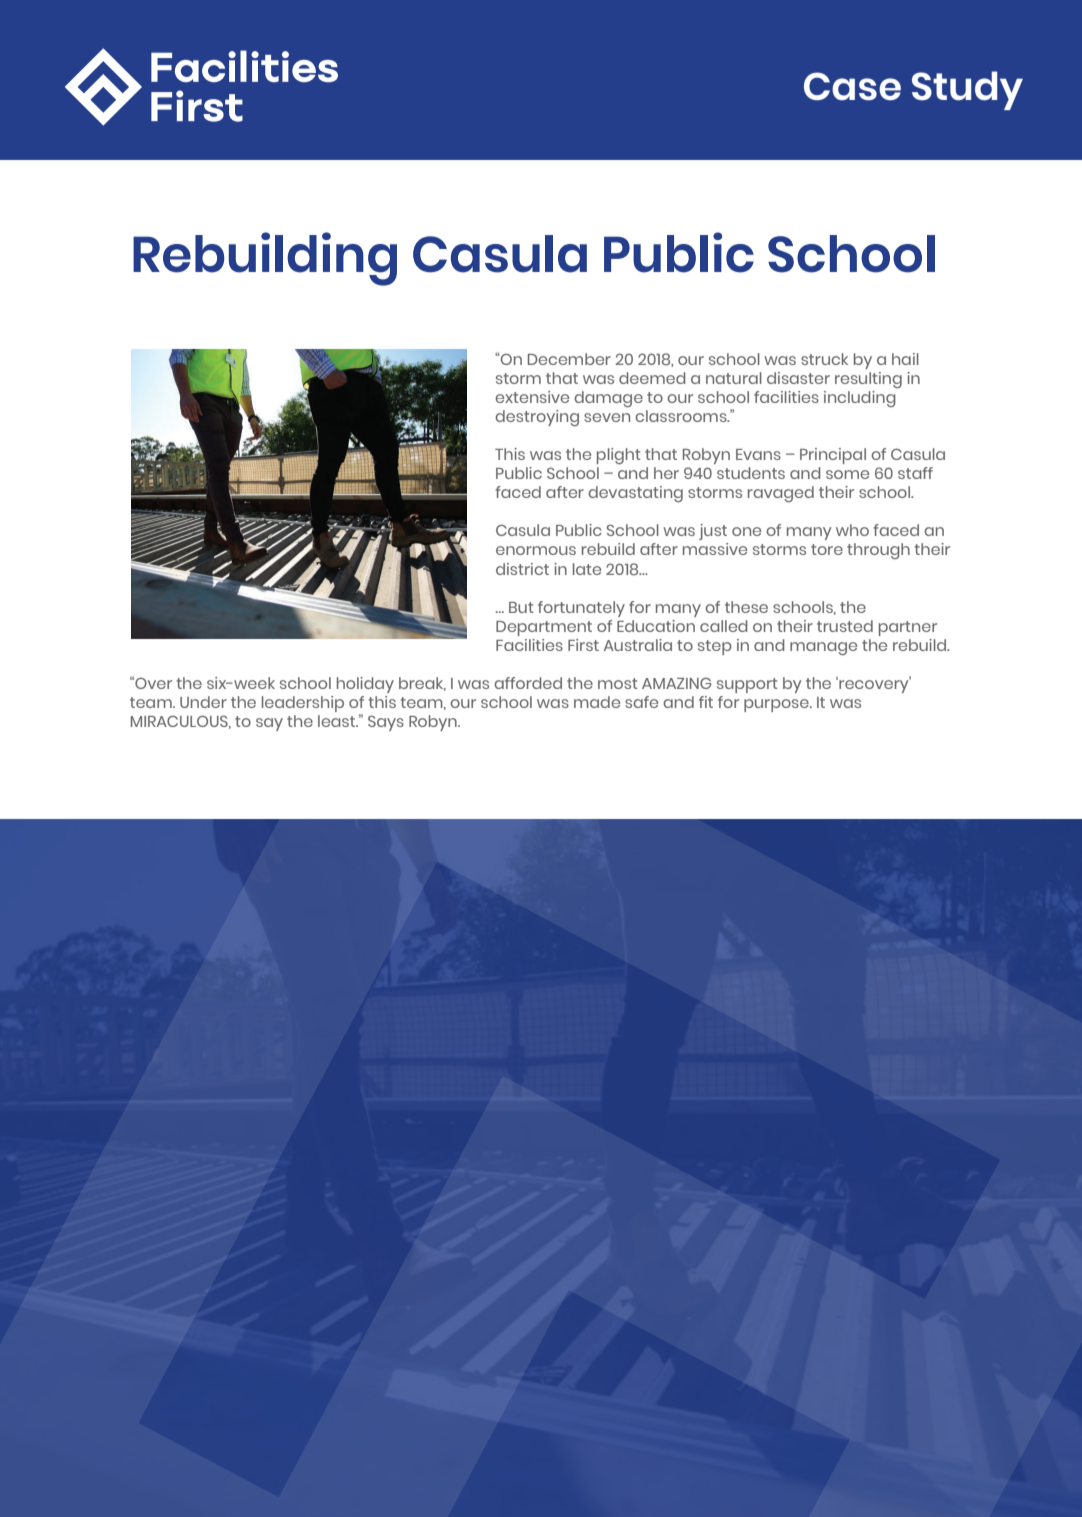  I want to click on leadership, so click(303, 704).
